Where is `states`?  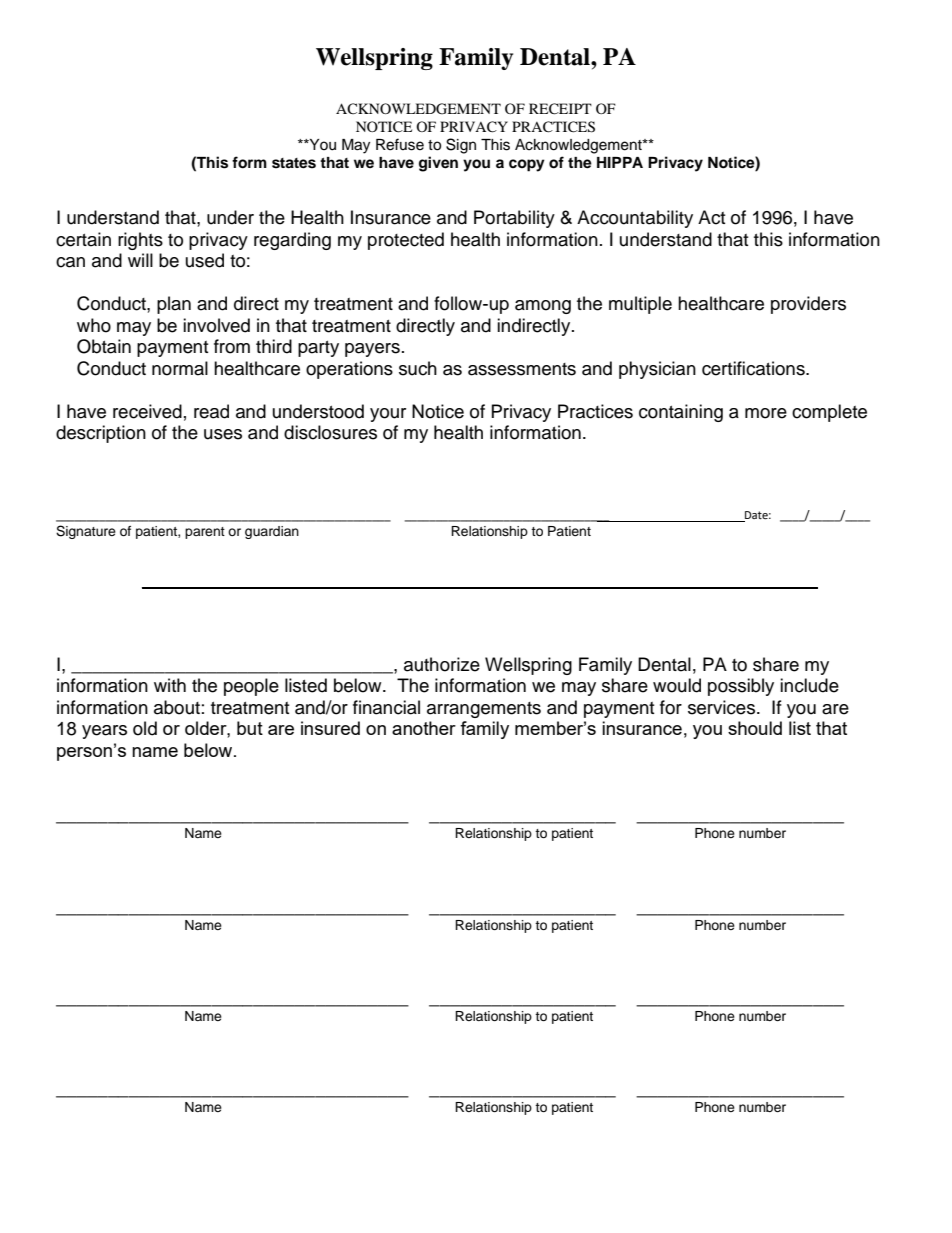
states is located at coordinates (294, 163).
